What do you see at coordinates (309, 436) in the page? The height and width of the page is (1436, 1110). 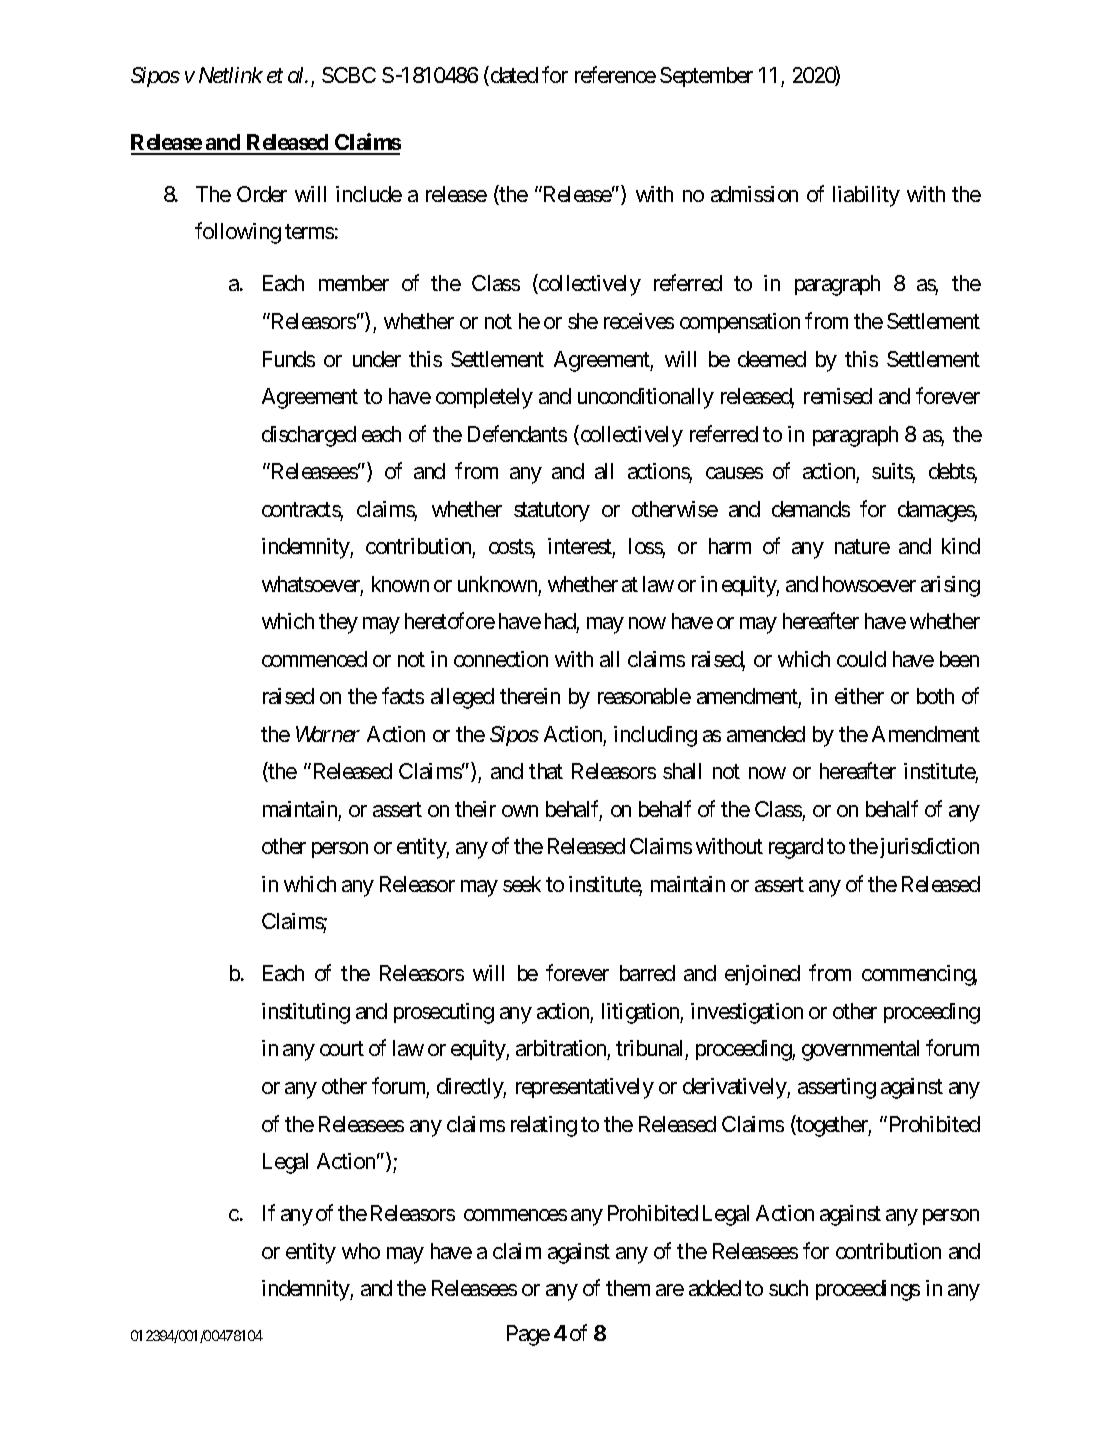 I see `discharged` at bounding box center [309, 436].
